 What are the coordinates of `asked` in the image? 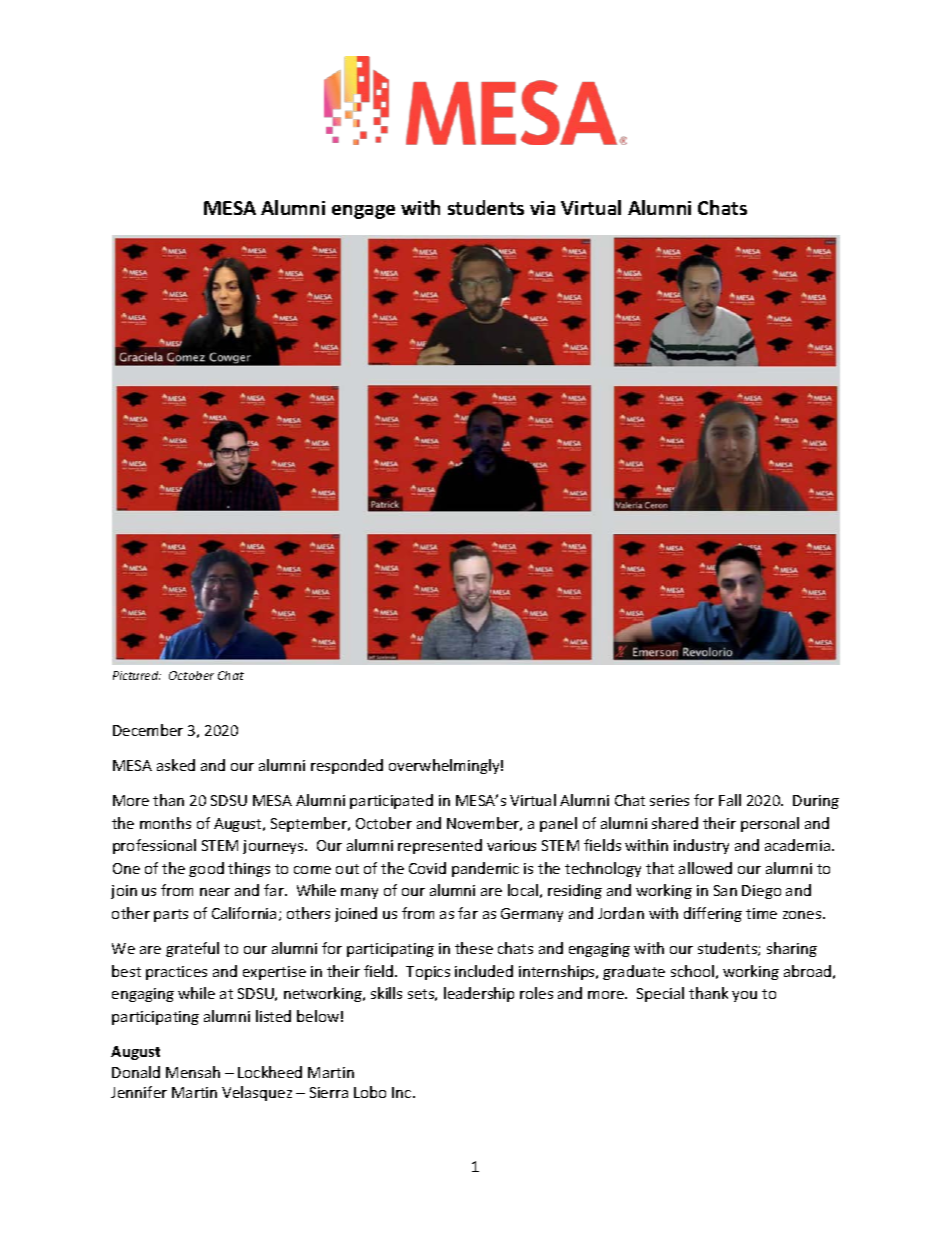 It's located at (176, 765).
